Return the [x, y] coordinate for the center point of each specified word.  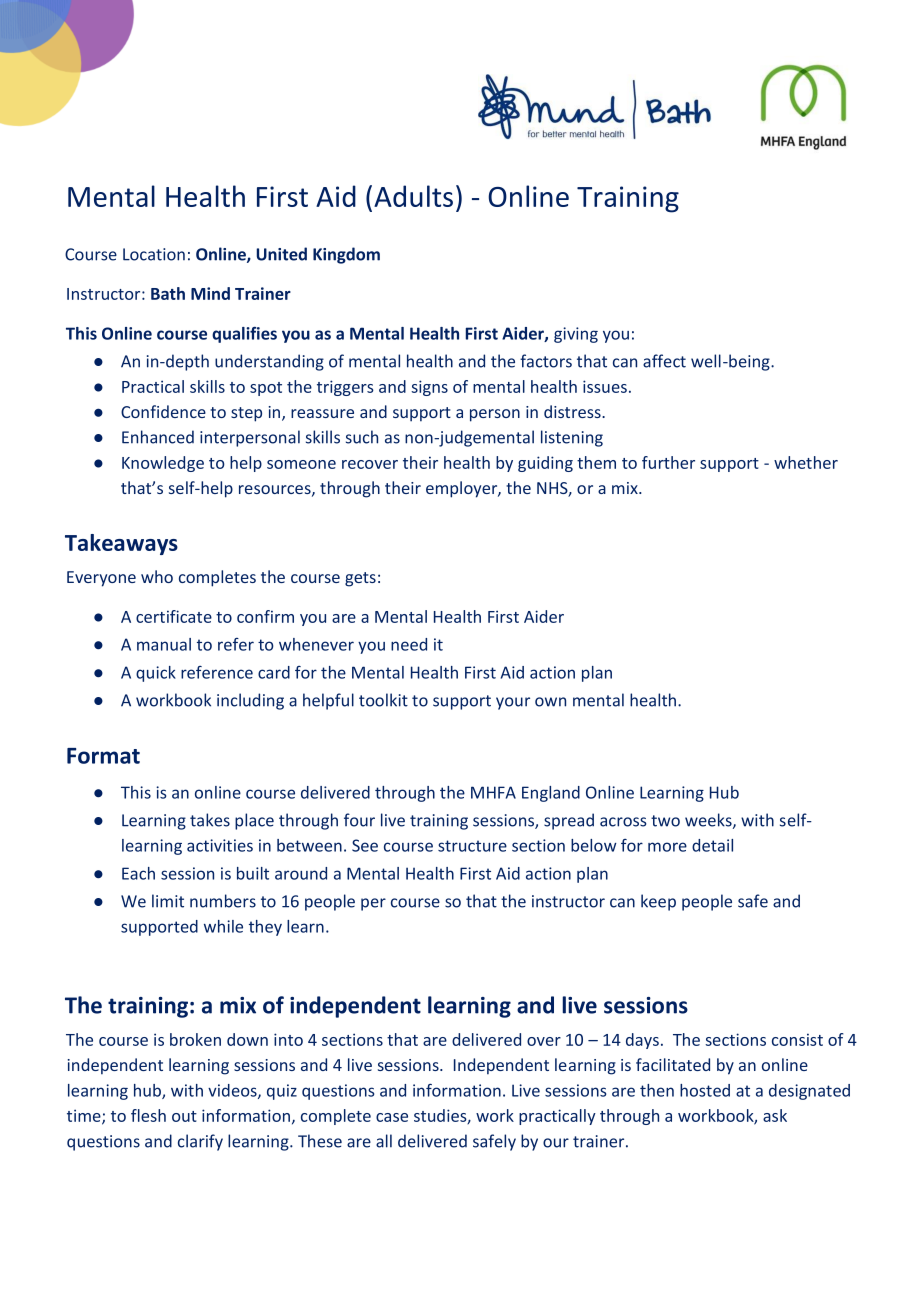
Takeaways [121, 544]
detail [712, 845]
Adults [413, 196]
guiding [545, 464]
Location [154, 254]
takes [210, 820]
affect [664, 361]
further [668, 462]
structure [472, 846]
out [184, 1116]
